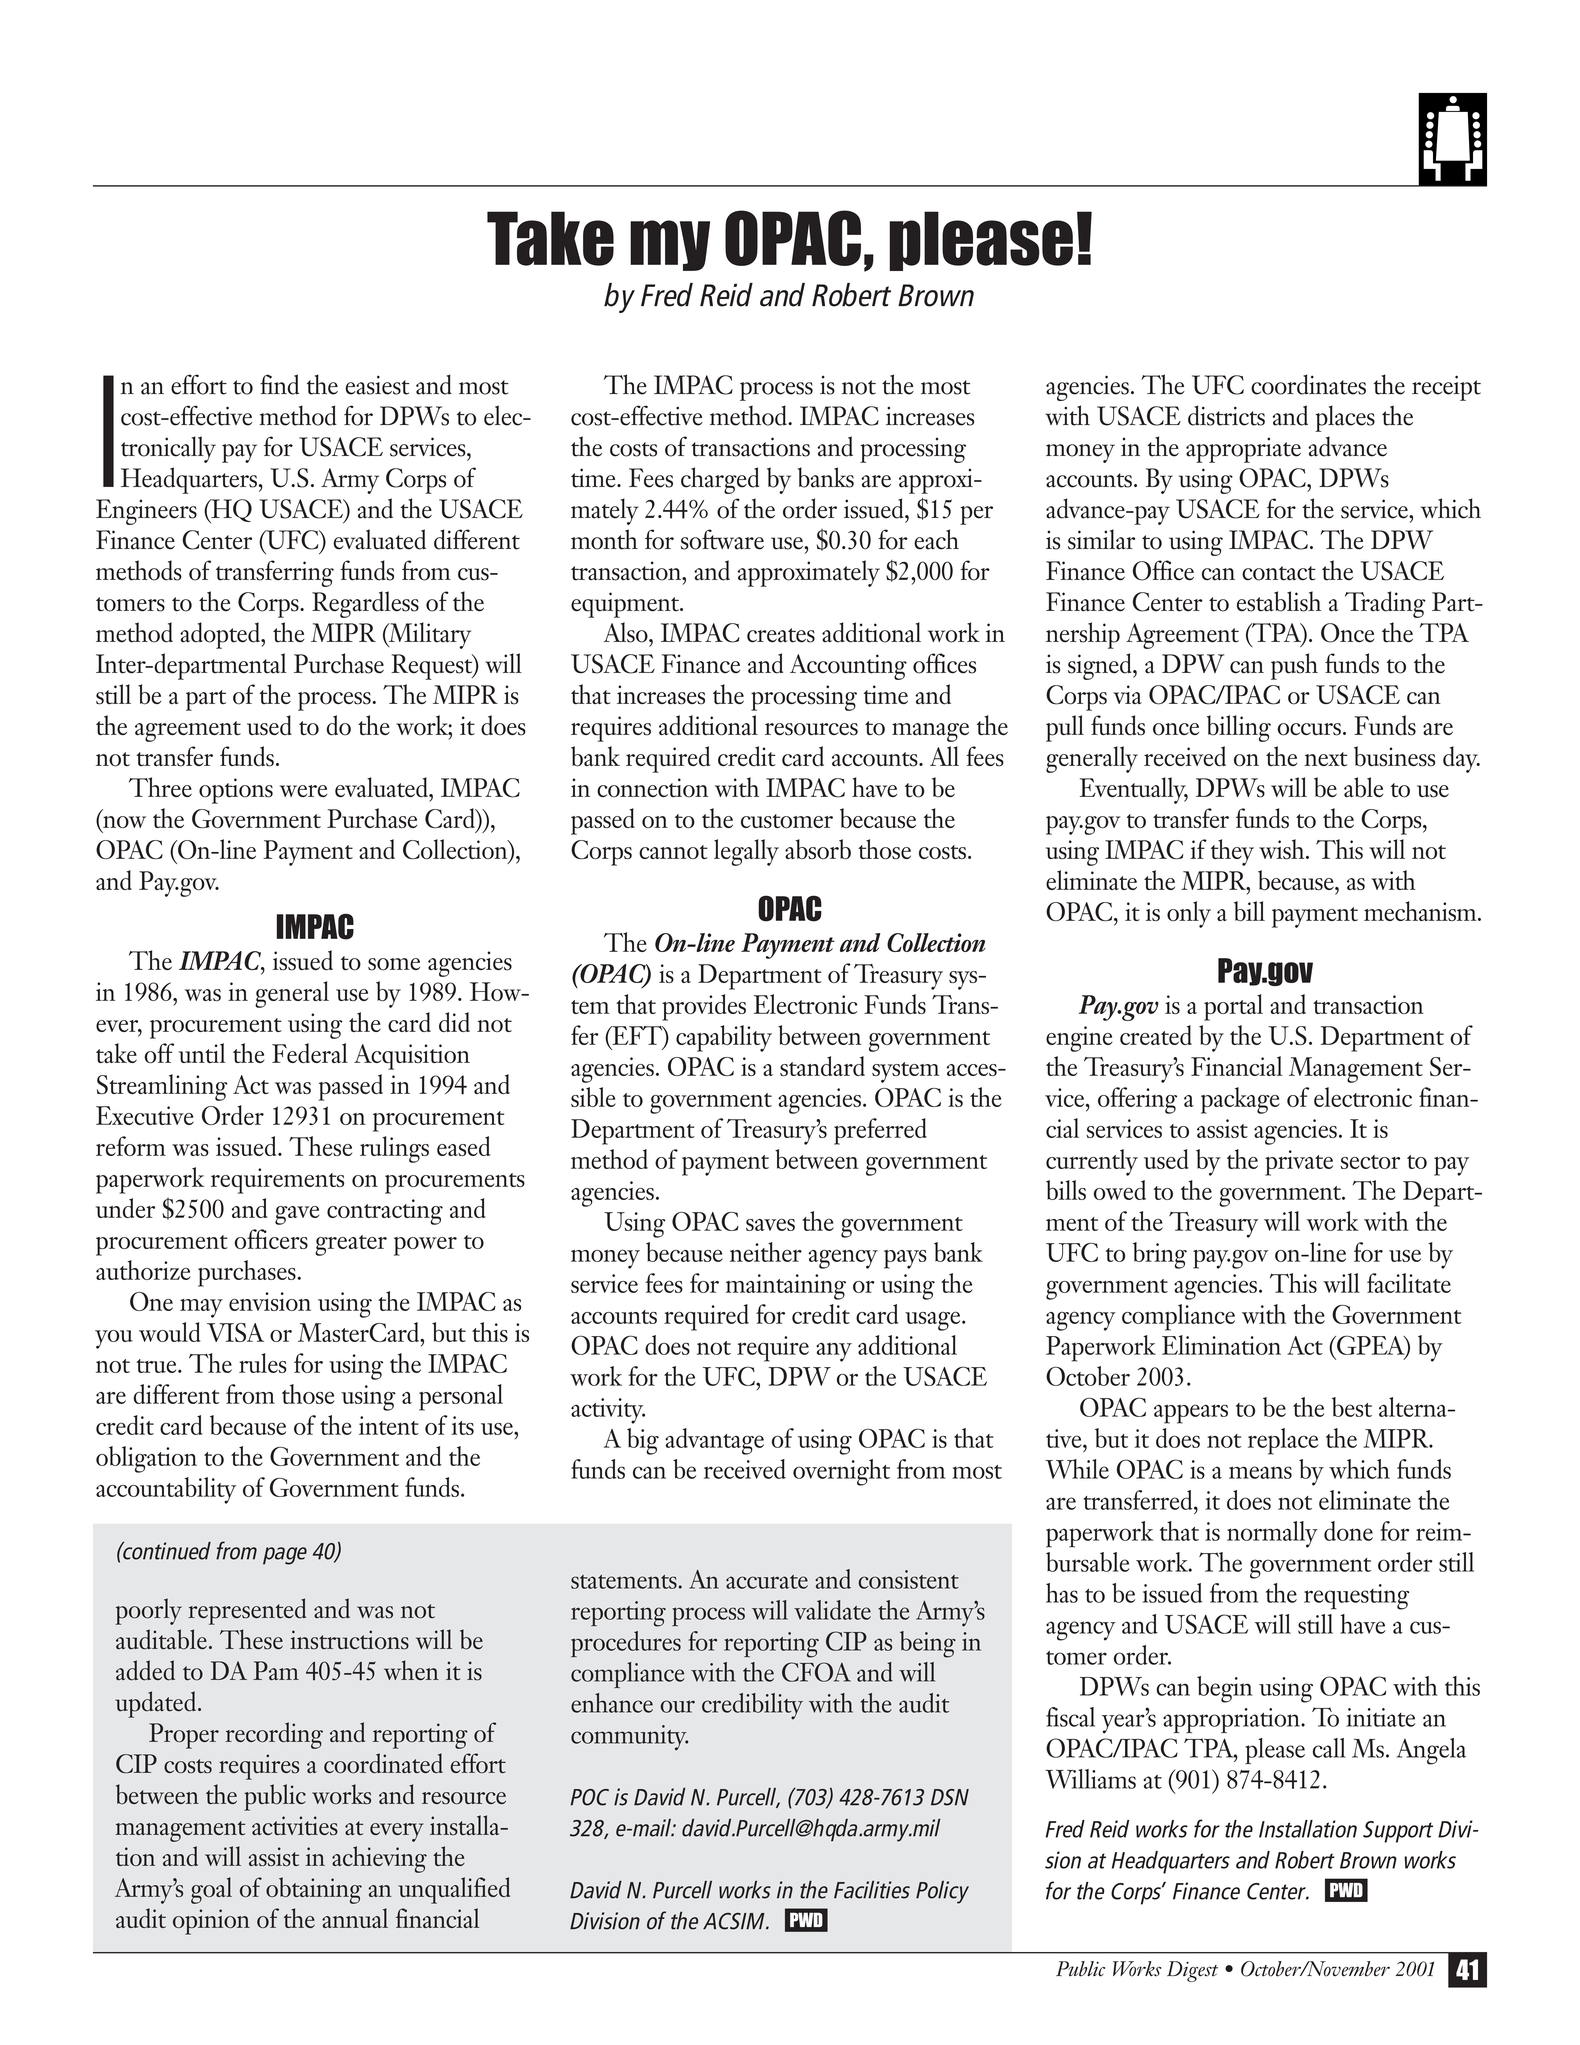 The height and width of the screenshot is (2045, 1580). What do you see at coordinates (1283, 1441) in the screenshot?
I see `replace` at bounding box center [1283, 1441].
